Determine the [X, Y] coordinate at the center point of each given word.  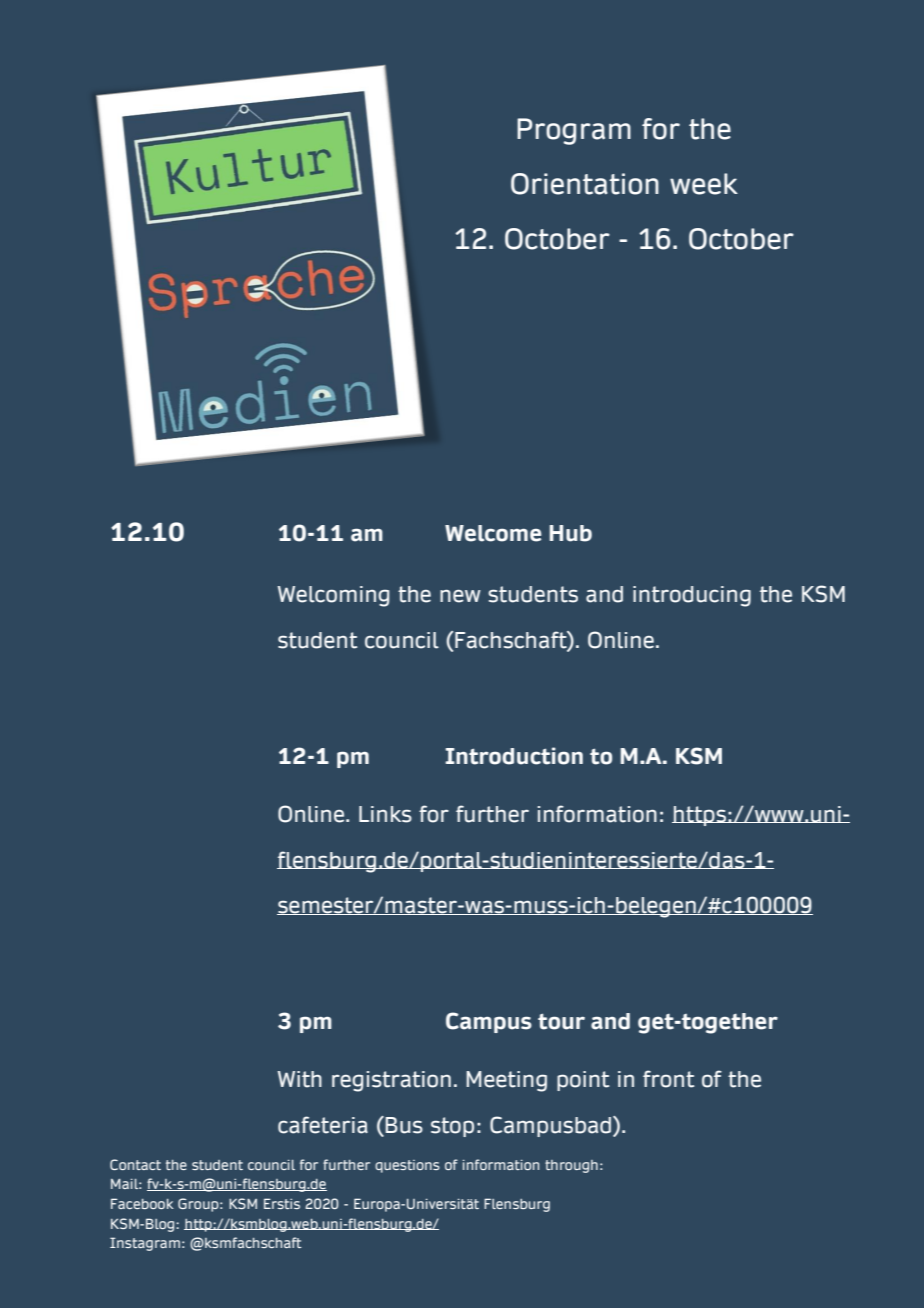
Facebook [142, 1203]
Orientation [585, 184]
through [571, 1166]
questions [407, 1166]
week [704, 184]
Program [574, 131]
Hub [570, 533]
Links [385, 814]
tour [561, 1021]
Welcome [493, 533]
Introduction [514, 756]
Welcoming [334, 596]
